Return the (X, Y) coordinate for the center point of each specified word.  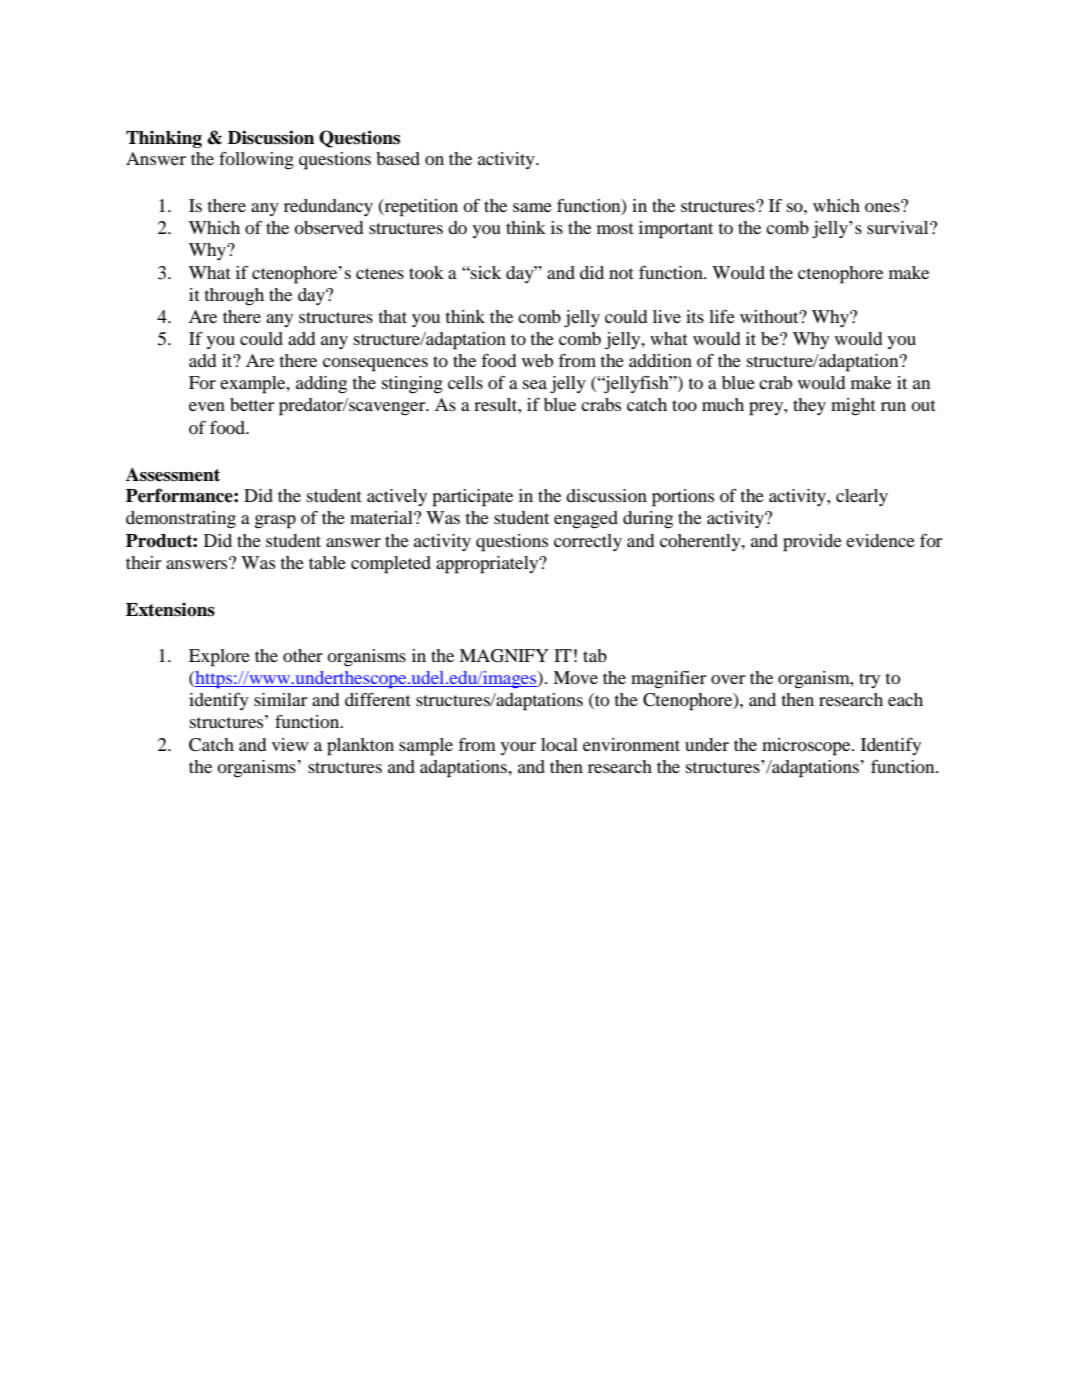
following (256, 161)
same (532, 207)
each (905, 699)
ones (883, 206)
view (290, 744)
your (518, 748)
